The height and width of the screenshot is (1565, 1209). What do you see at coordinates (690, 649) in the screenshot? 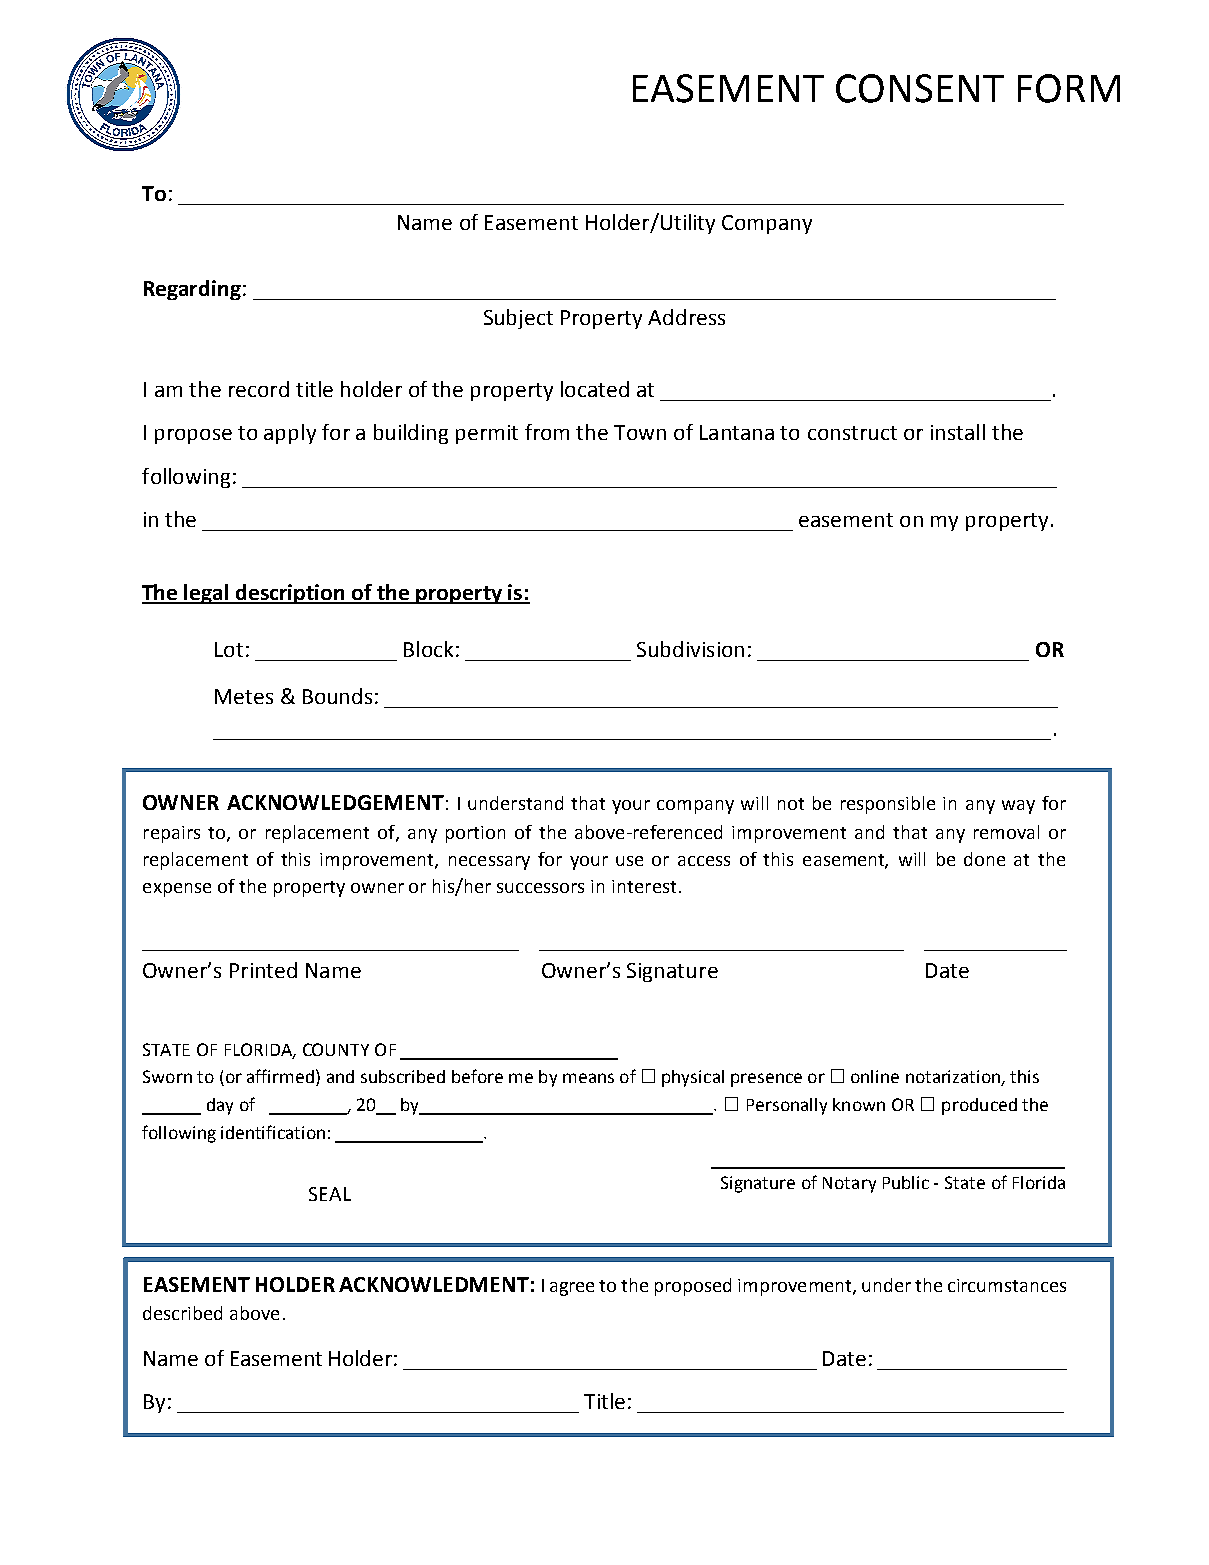
I see `Subdivision` at bounding box center [690, 649].
